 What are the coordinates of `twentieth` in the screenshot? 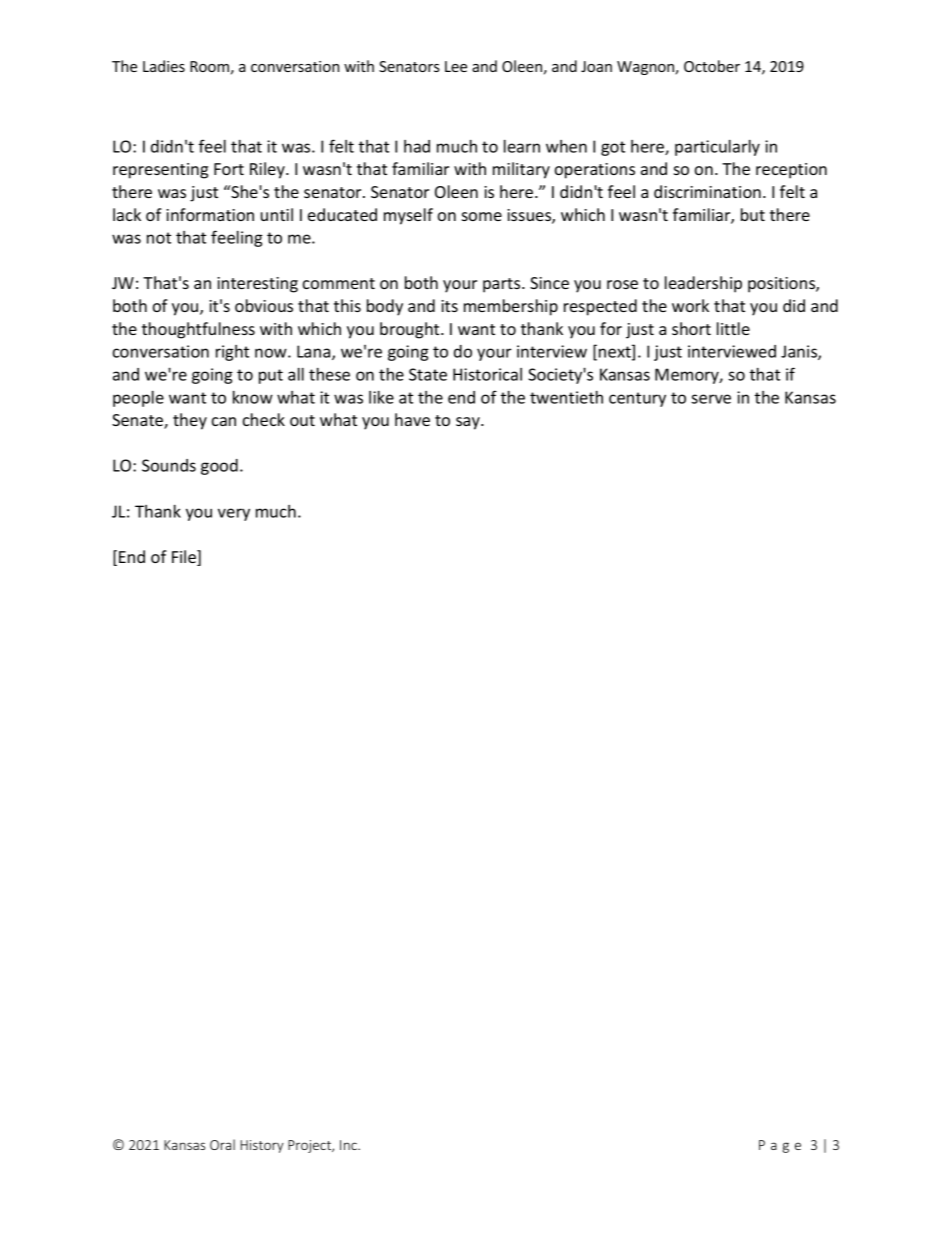 It's located at (566, 397).
